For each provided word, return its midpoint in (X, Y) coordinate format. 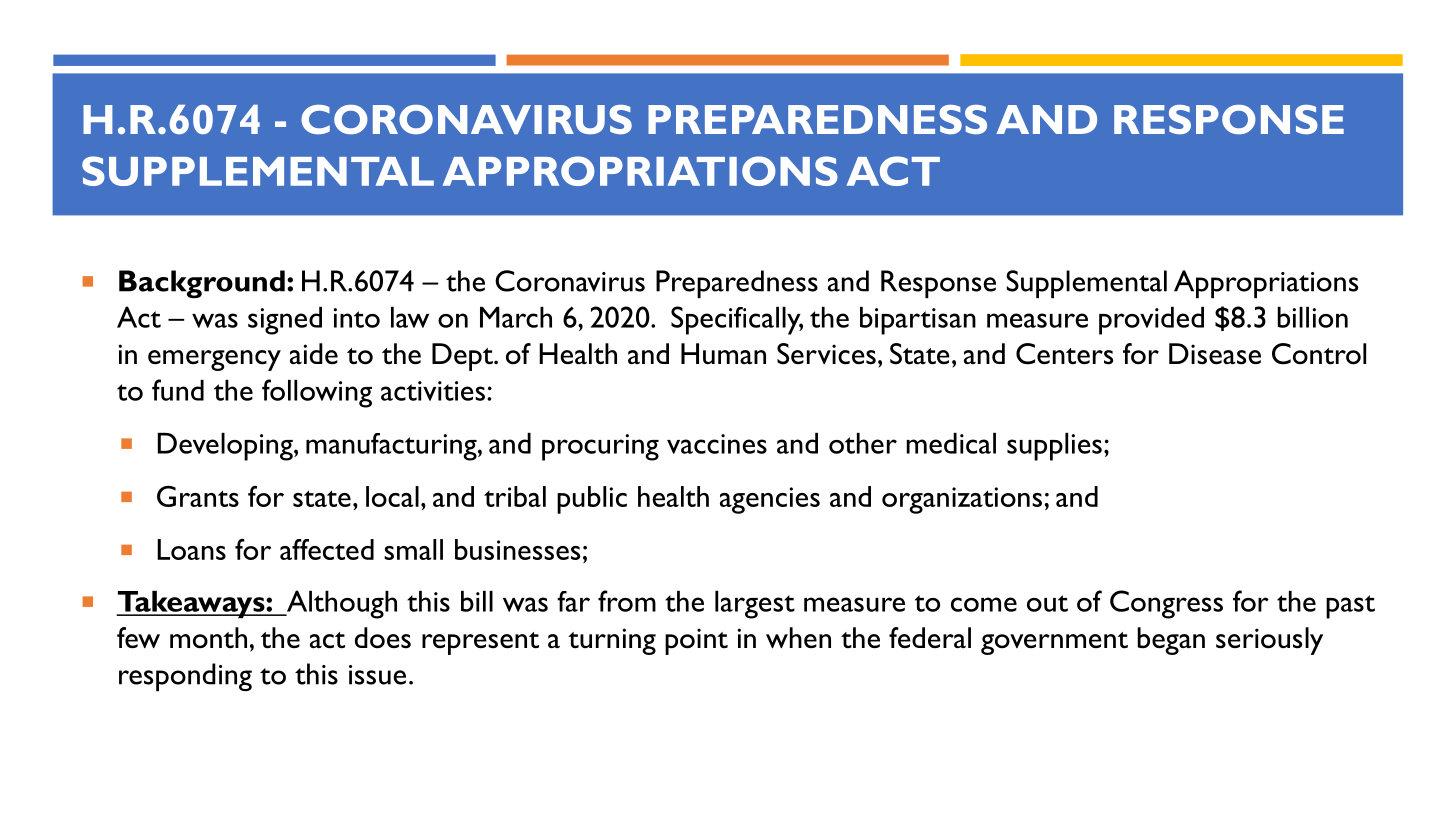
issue (377, 675)
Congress (1166, 604)
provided (1151, 321)
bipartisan (918, 321)
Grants (198, 496)
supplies (1054, 447)
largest (755, 605)
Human (723, 354)
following (317, 393)
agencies (770, 500)
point (696, 641)
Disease (1215, 354)
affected (327, 549)
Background (202, 284)
